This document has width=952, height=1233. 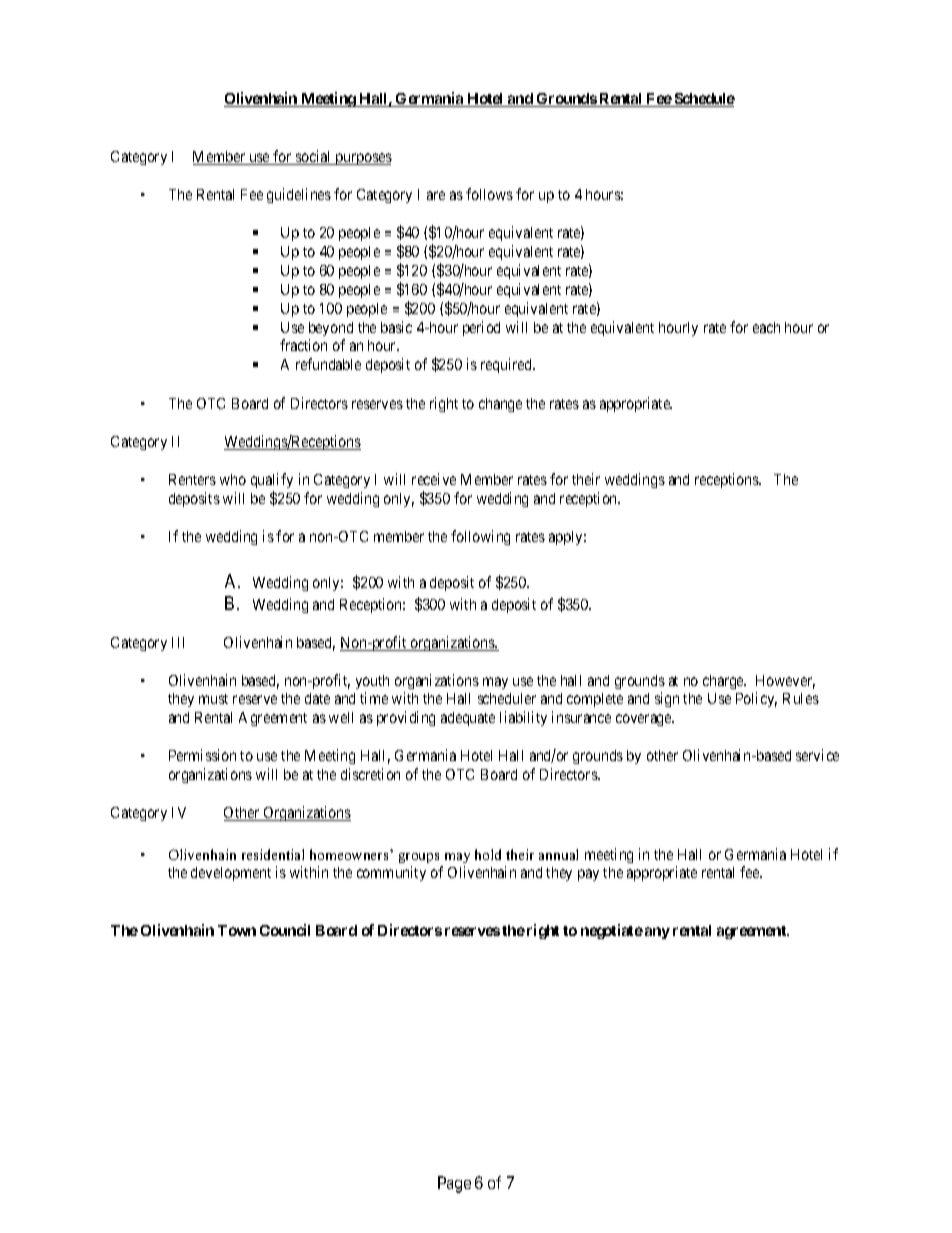 I want to click on must, so click(x=213, y=699).
